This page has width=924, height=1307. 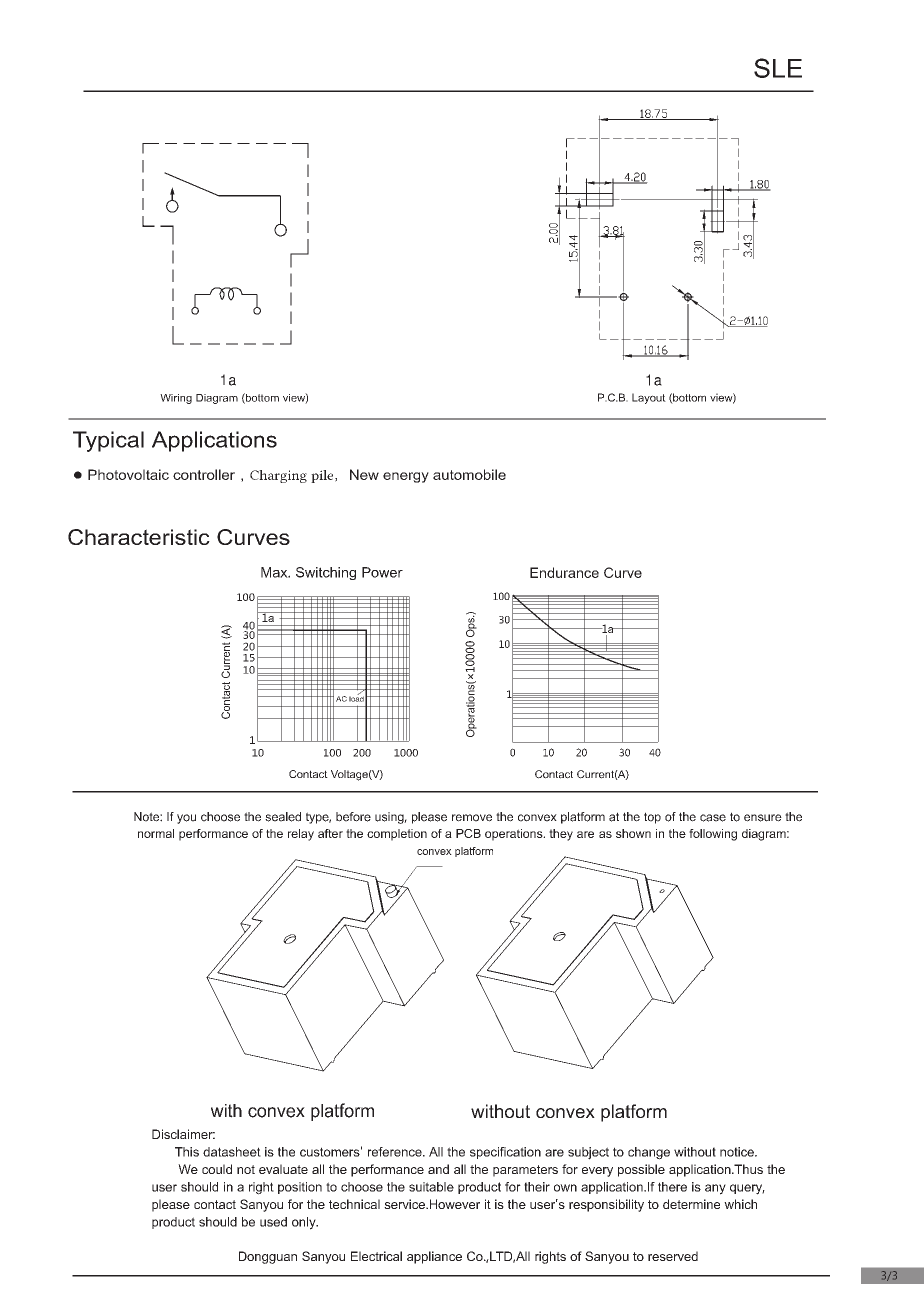 I want to click on suitable, so click(x=431, y=1187).
